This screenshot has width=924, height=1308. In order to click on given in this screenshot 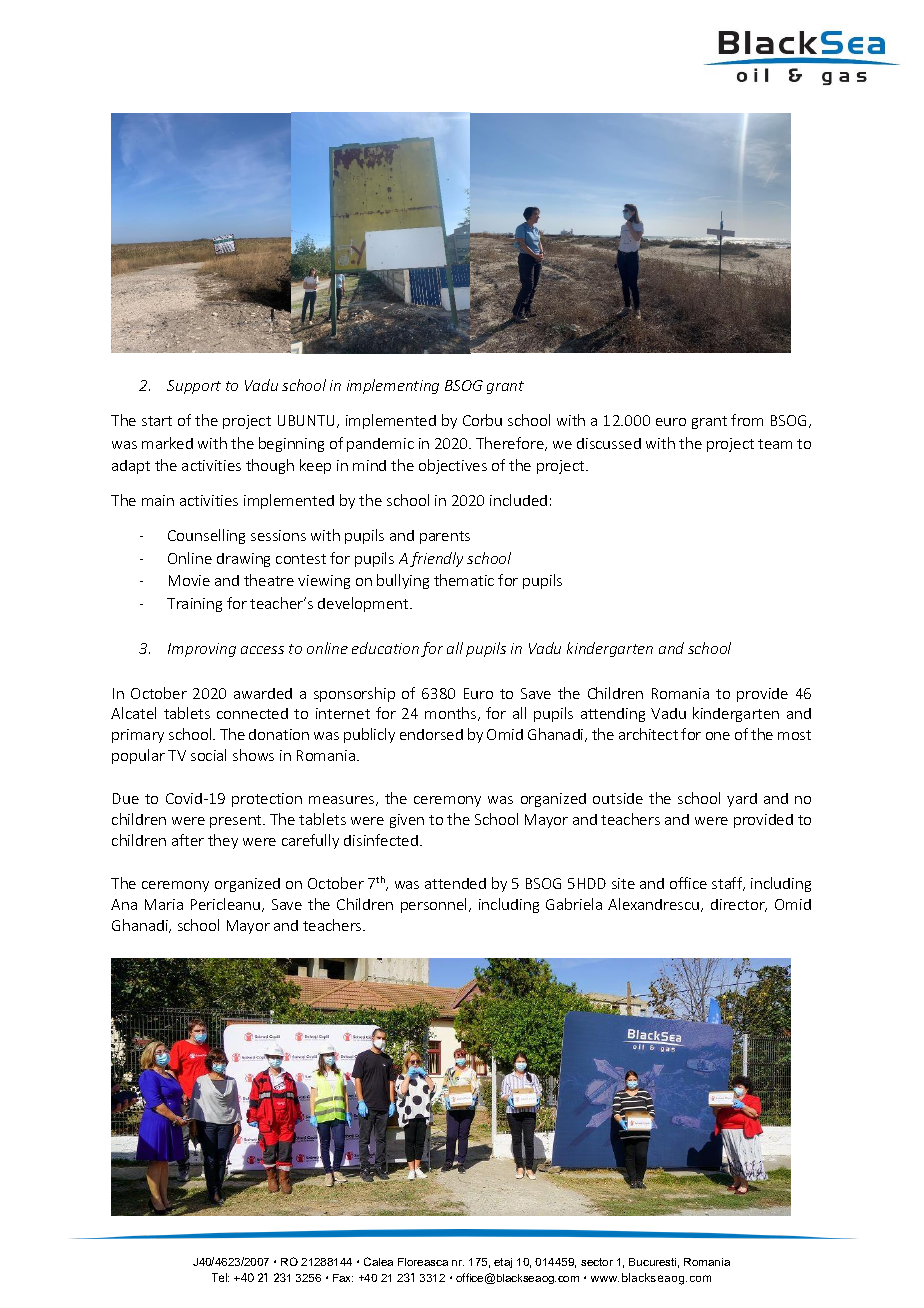, I will do `click(407, 821)`.
